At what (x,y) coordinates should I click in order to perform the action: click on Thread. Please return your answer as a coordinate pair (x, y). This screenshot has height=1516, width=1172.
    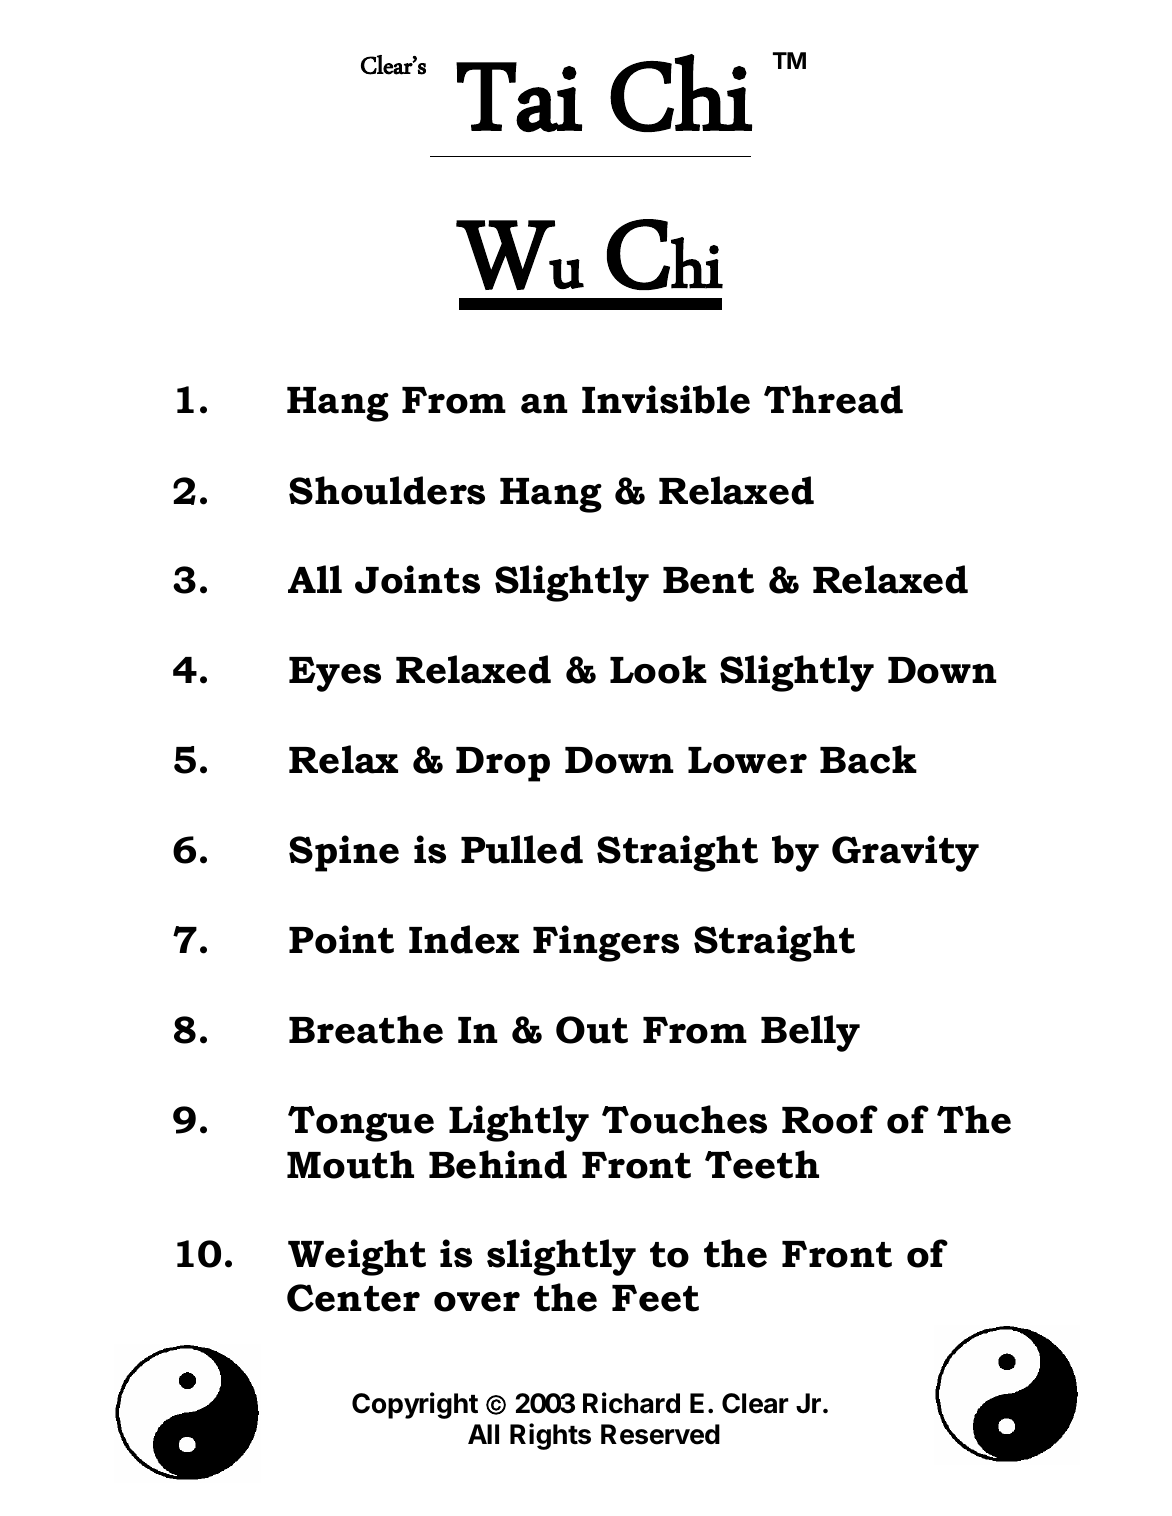
    Looking at the image, I should click on (833, 399).
